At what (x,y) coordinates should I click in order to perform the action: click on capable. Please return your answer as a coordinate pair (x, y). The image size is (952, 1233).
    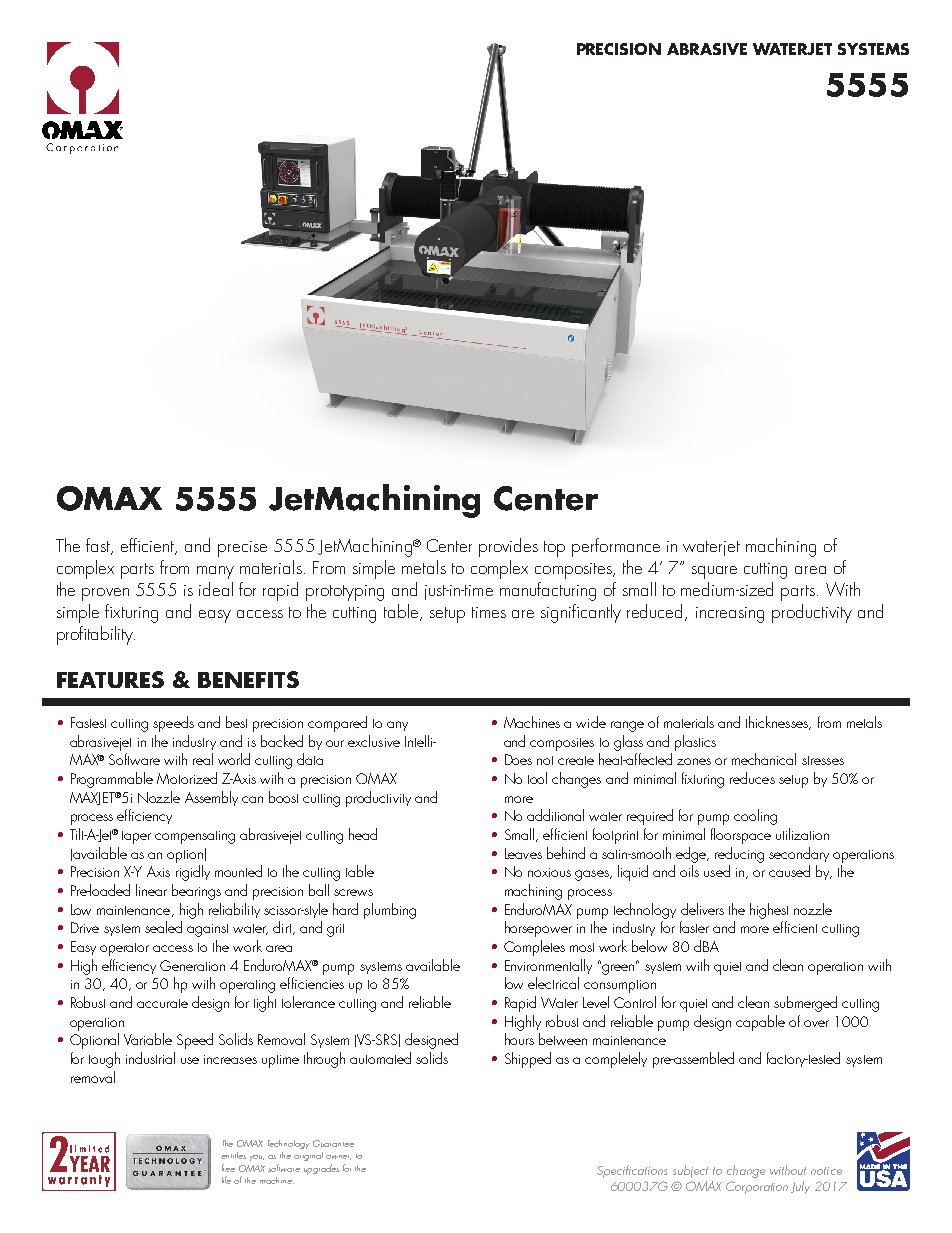
    Looking at the image, I should click on (760, 1023).
